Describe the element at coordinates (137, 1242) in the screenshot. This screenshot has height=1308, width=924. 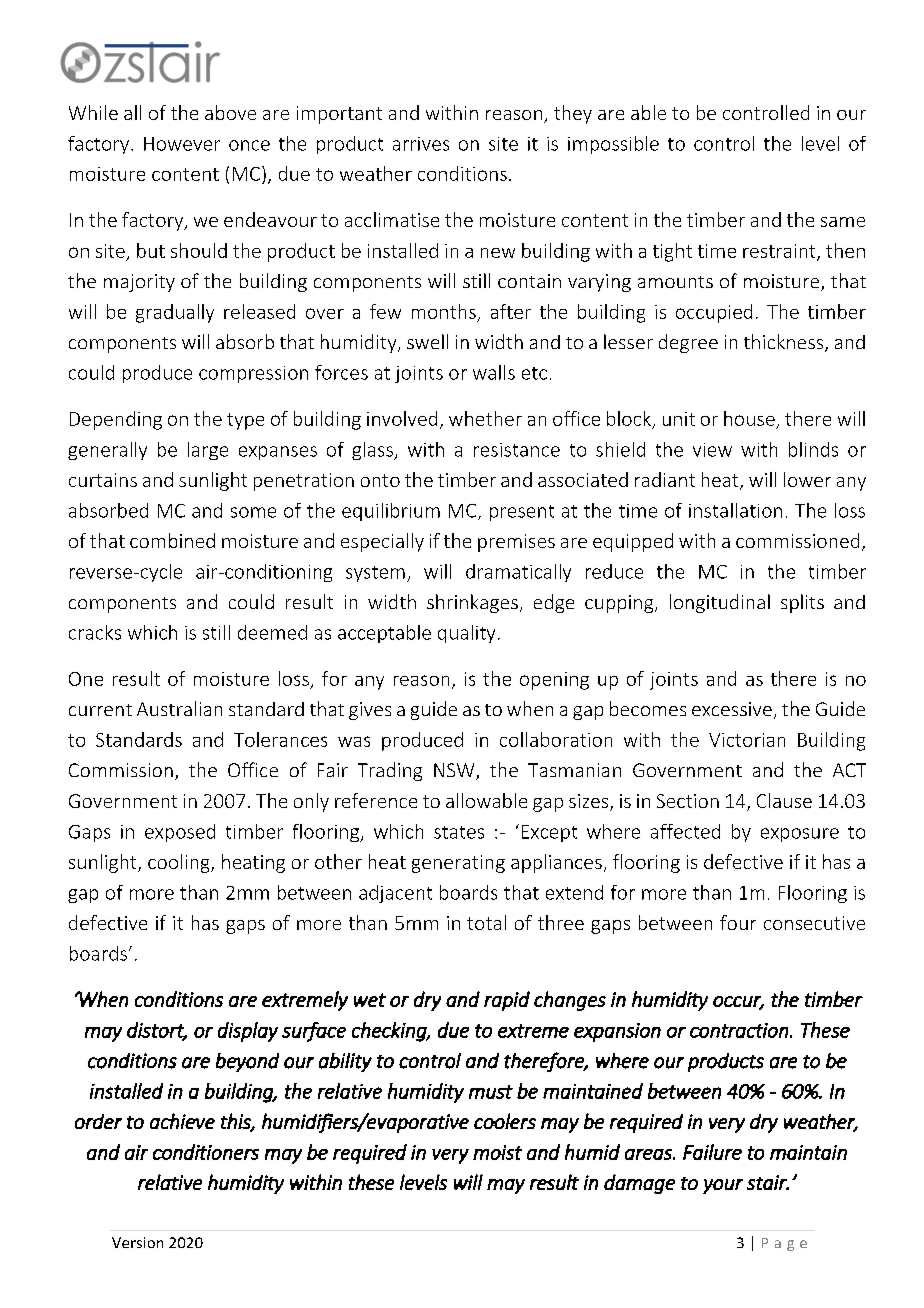
I see `Version` at that location.
